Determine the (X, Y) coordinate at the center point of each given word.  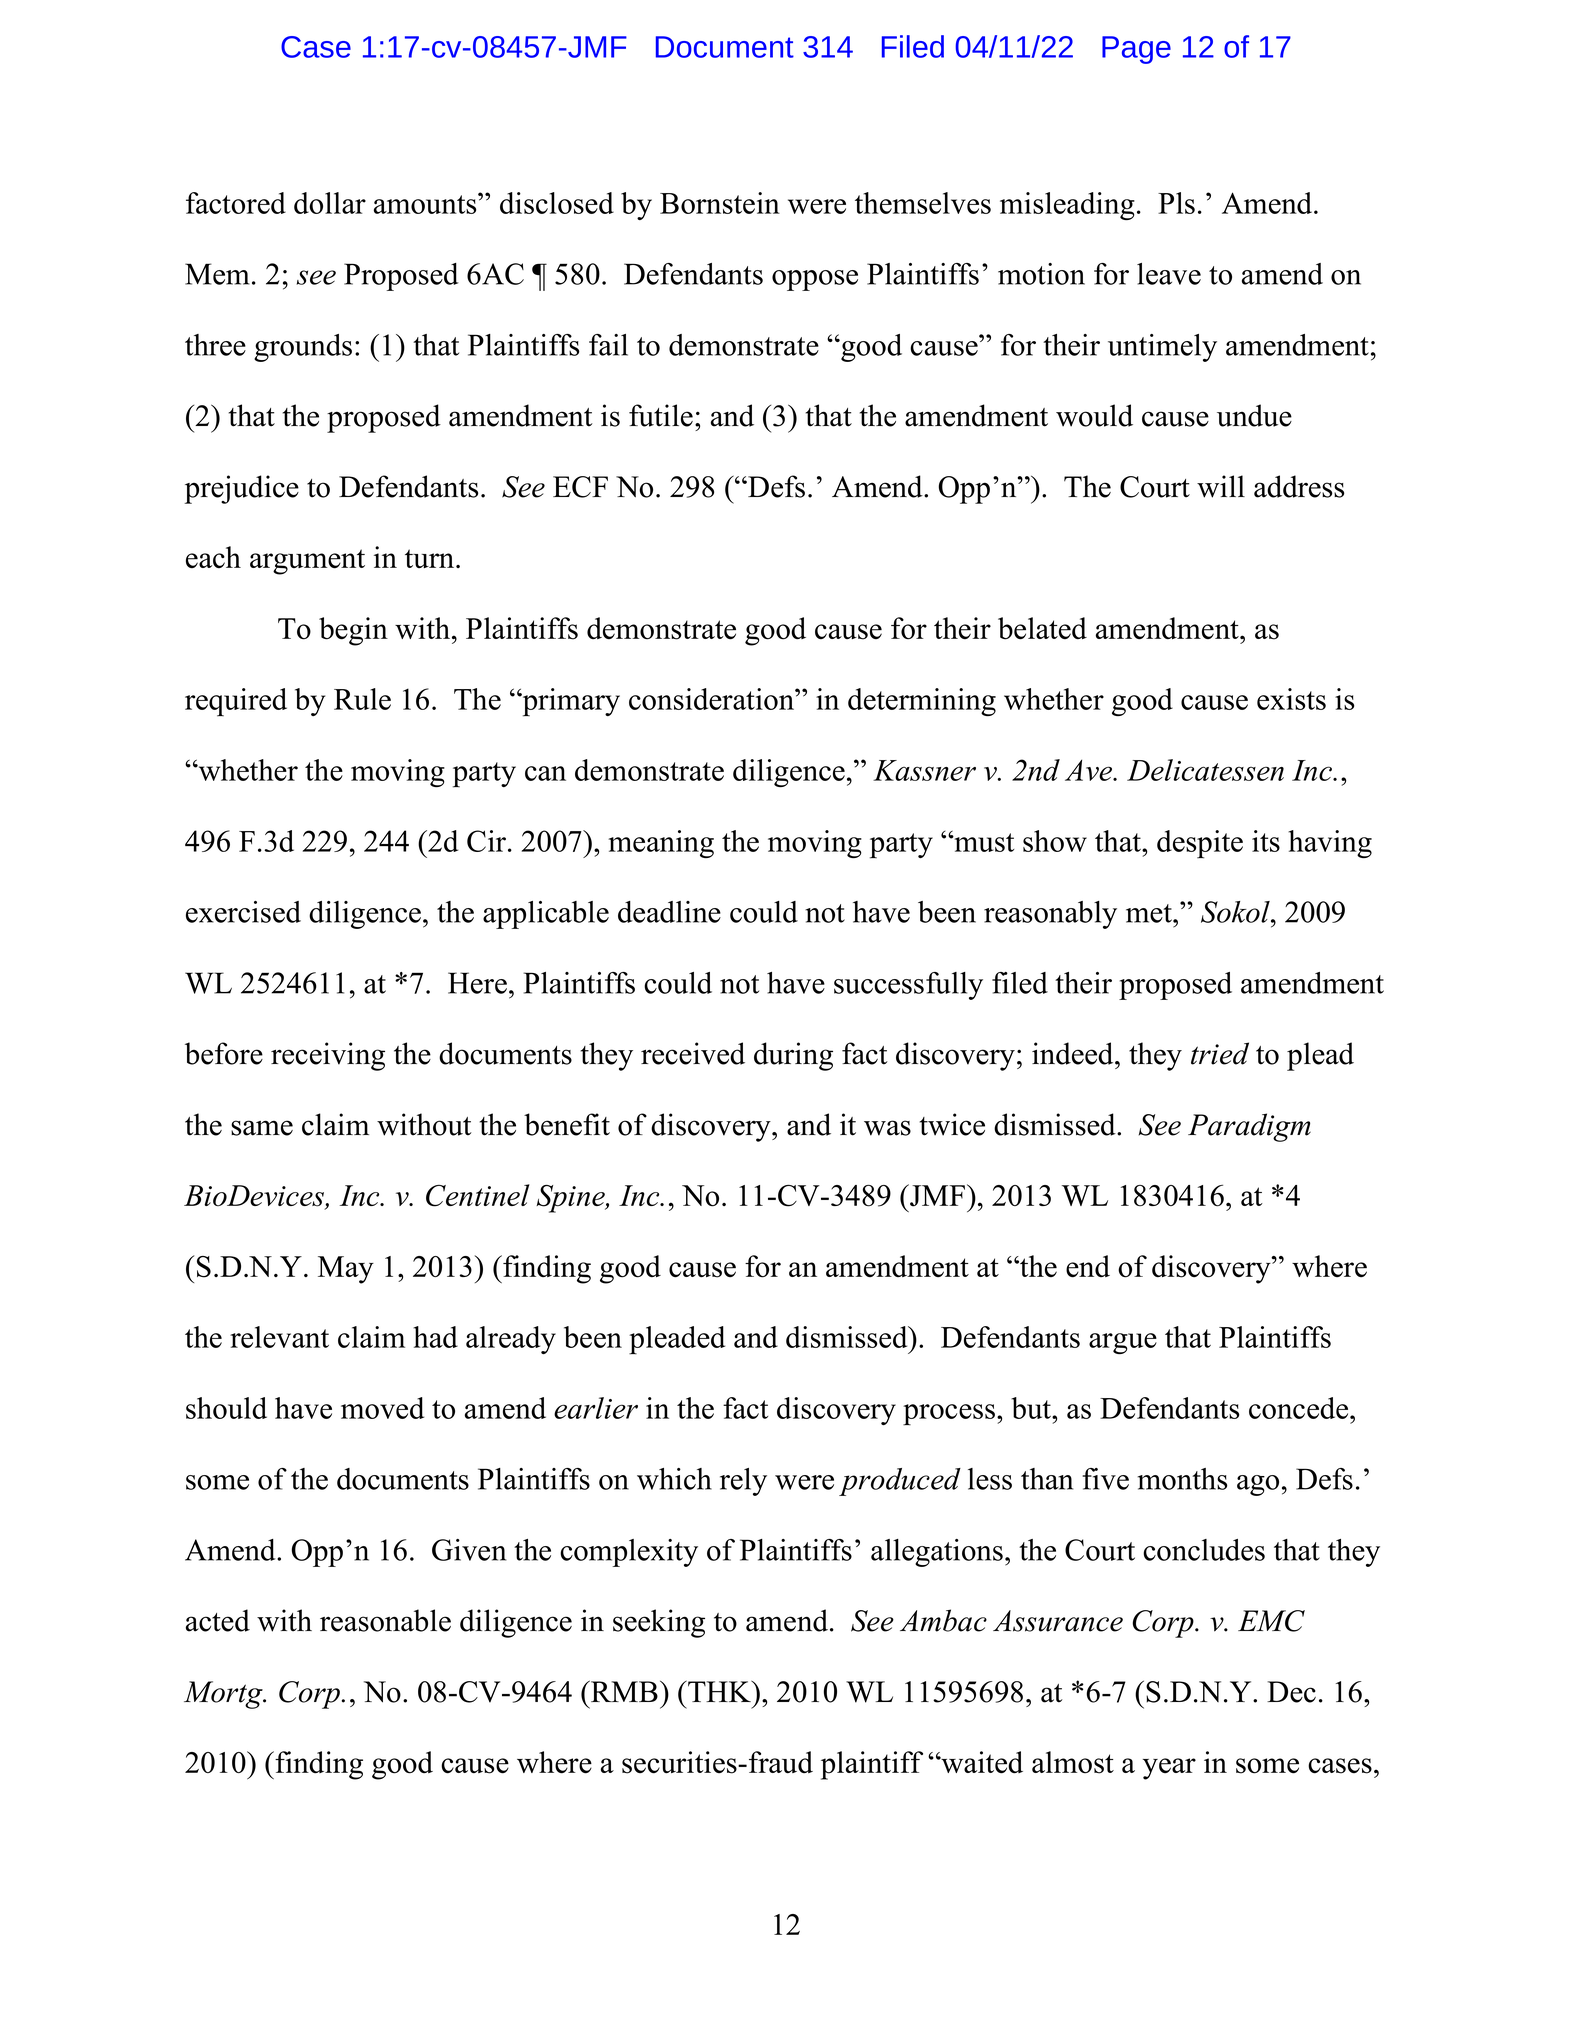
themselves (923, 203)
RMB (623, 1691)
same (262, 1128)
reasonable (385, 1620)
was (887, 1128)
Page (1136, 50)
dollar (330, 203)
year (1169, 1769)
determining (922, 702)
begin (353, 631)
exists (1291, 699)
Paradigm (1249, 1127)
